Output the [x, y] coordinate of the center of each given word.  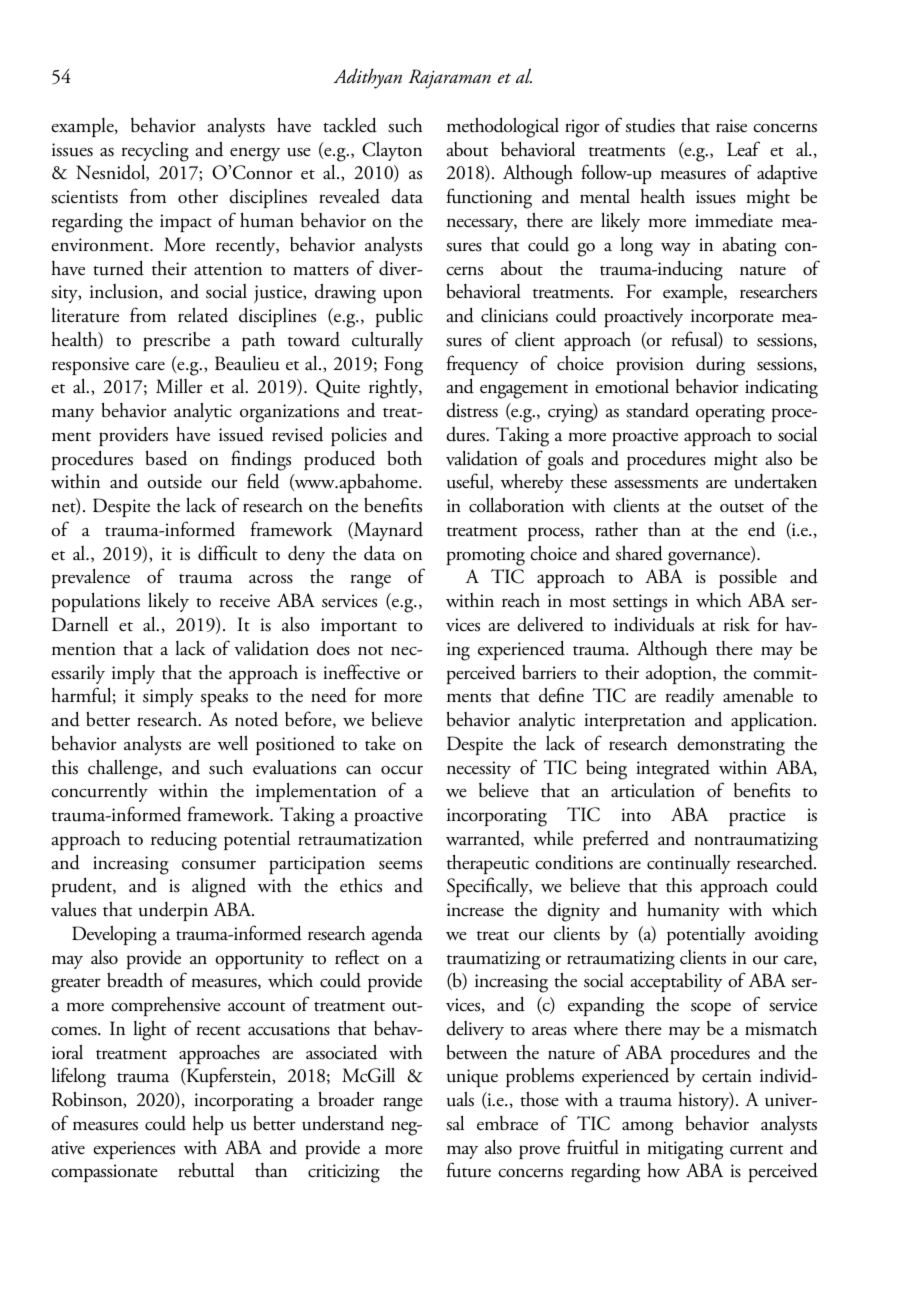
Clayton [392, 151]
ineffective [361, 672]
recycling [155, 151]
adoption [680, 674]
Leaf [743, 149]
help [207, 1125]
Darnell [80, 624]
